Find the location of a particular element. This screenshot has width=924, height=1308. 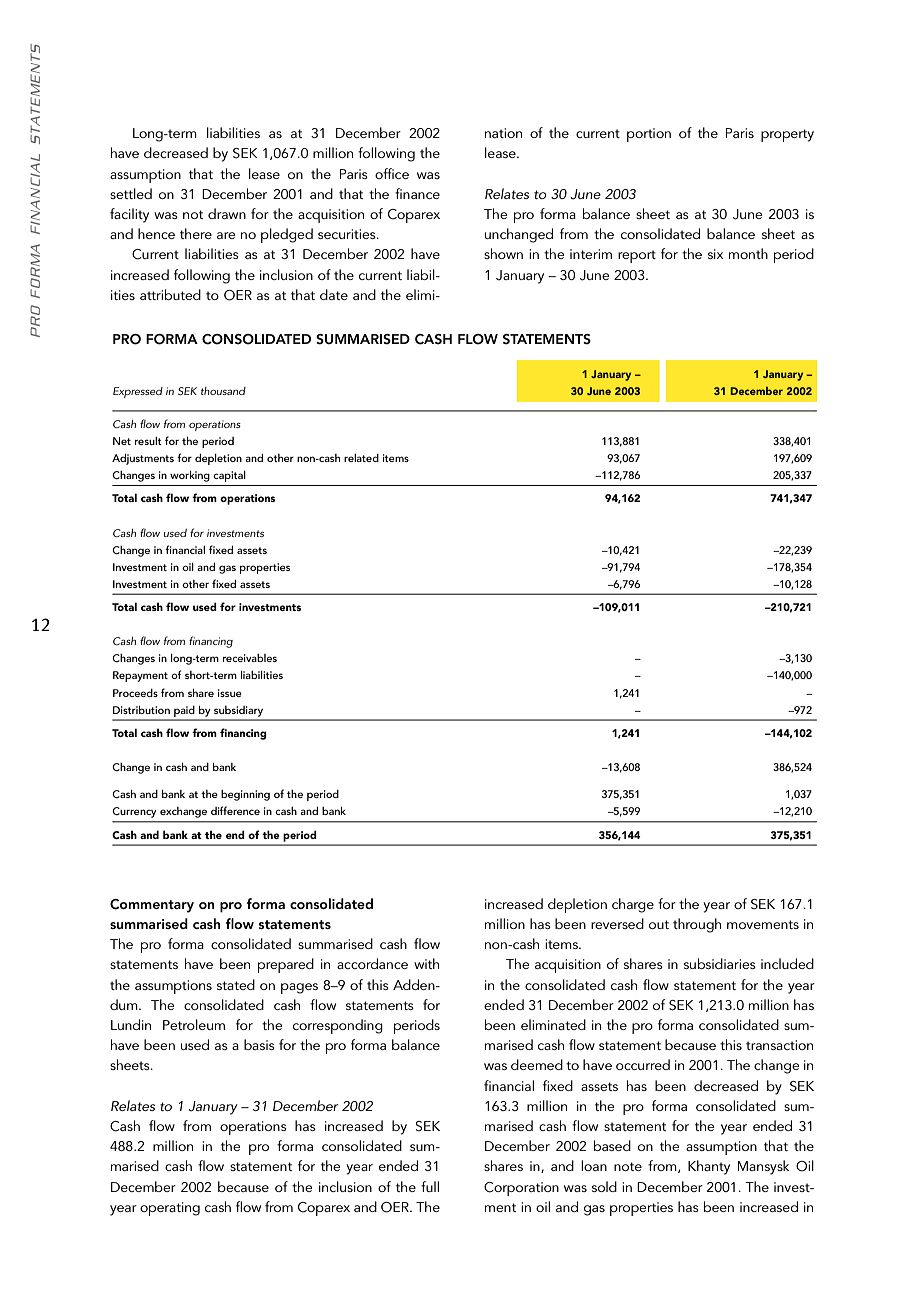

charge is located at coordinates (633, 905).
